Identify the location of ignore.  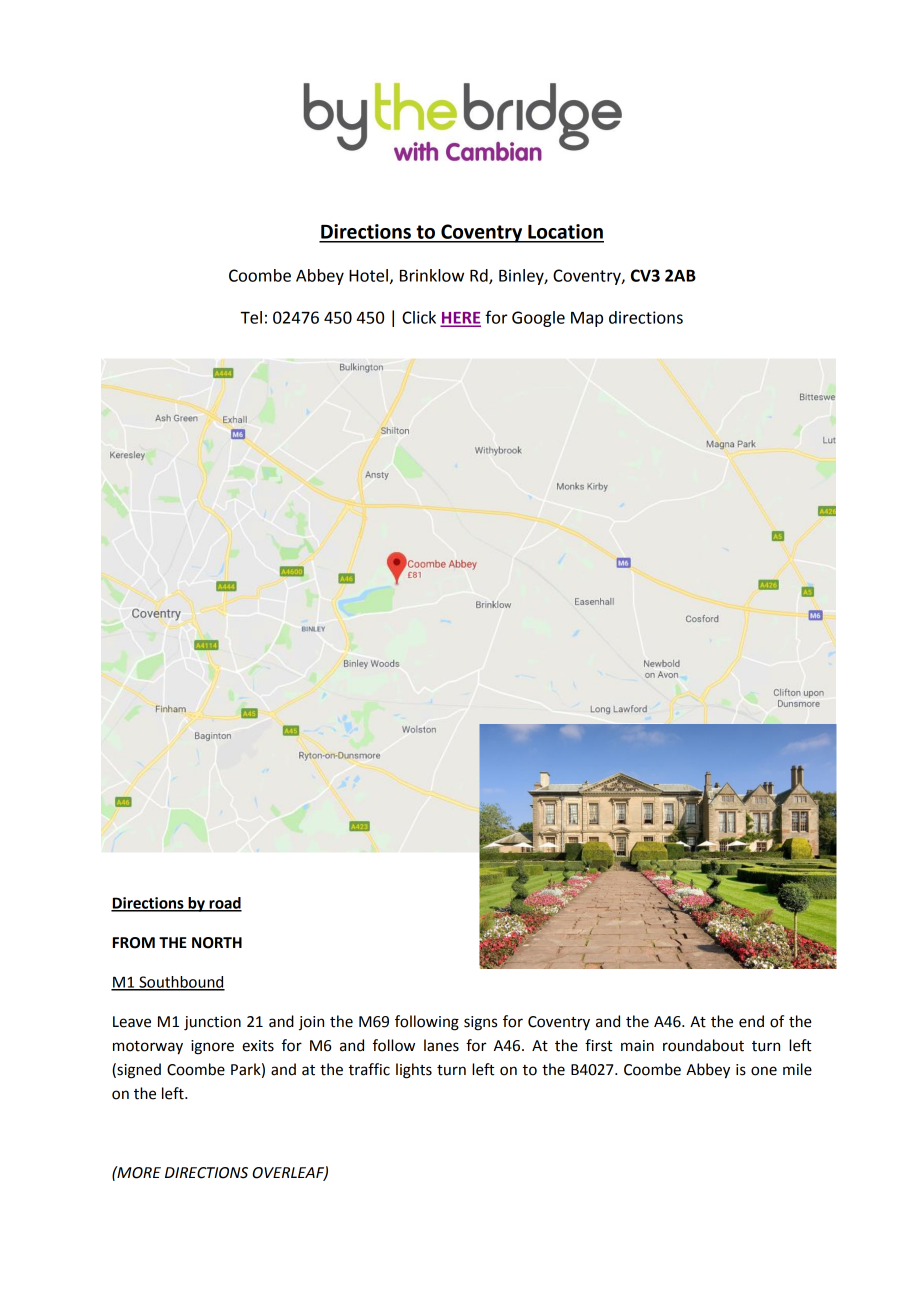
(212, 1047).
